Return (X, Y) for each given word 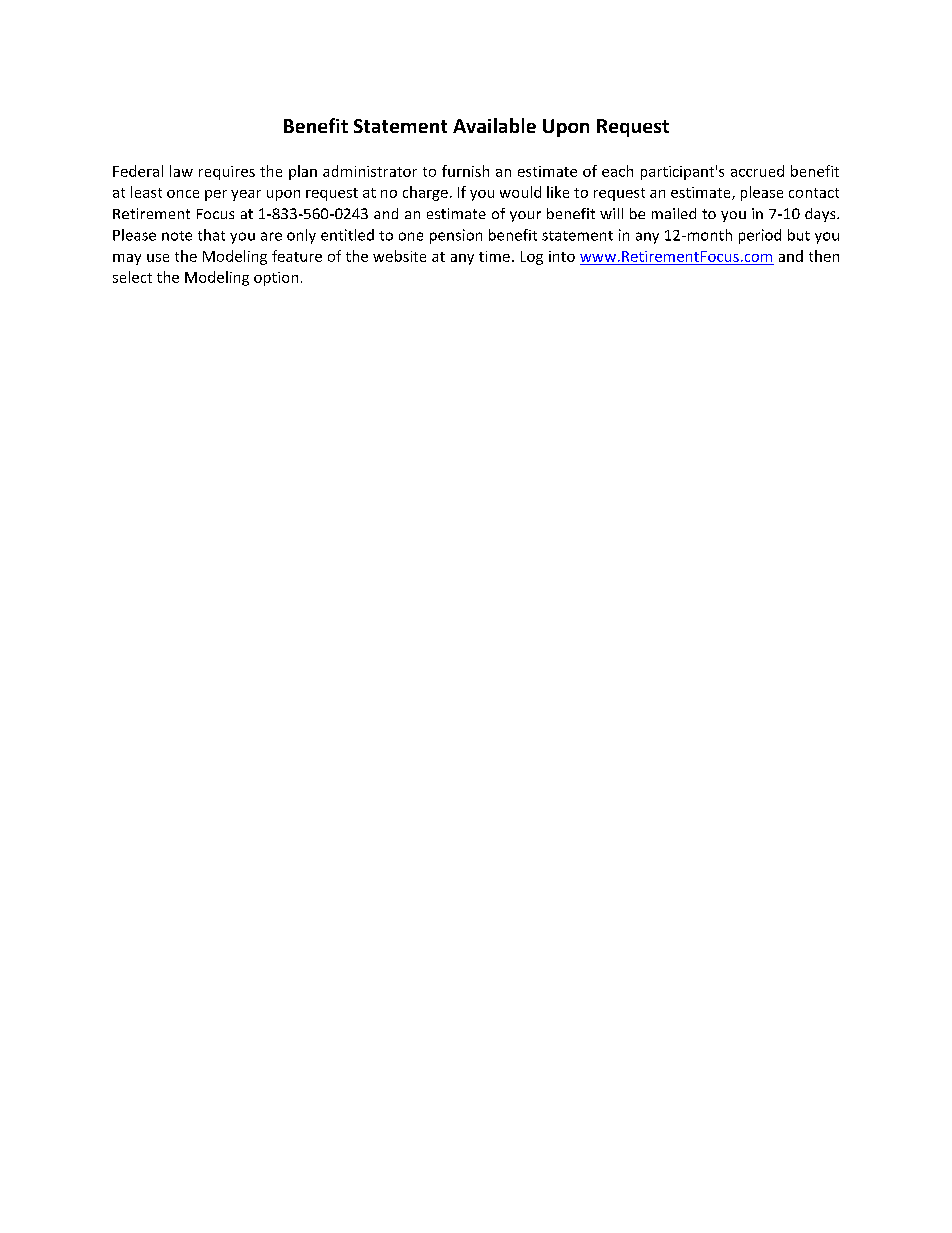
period (760, 236)
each (617, 171)
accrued (757, 171)
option (276, 279)
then (824, 256)
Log (532, 258)
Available (494, 125)
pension (456, 236)
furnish (465, 171)
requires (227, 173)
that (211, 235)
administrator (370, 171)
